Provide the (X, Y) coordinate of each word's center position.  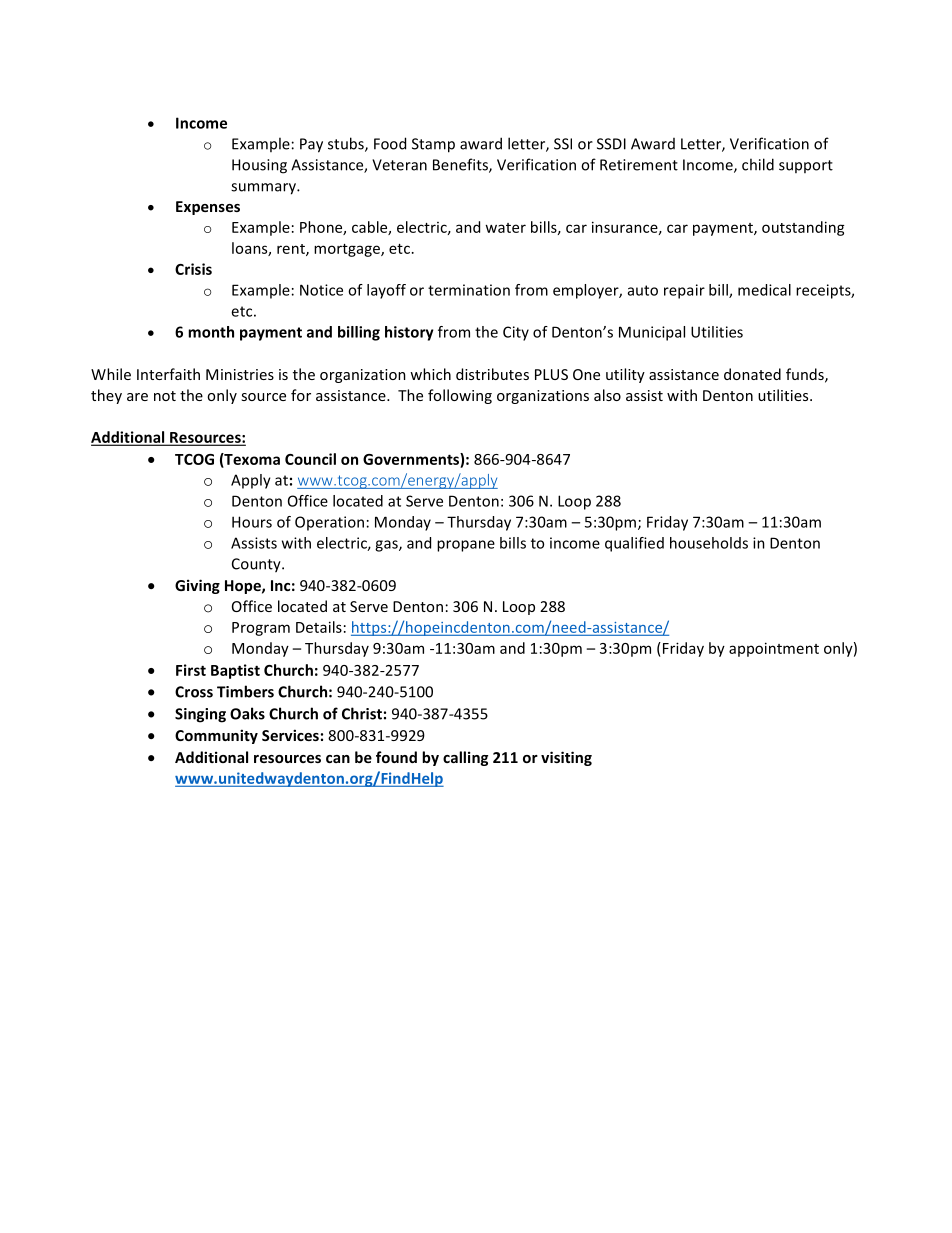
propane (466, 546)
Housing (259, 166)
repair (684, 291)
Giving (197, 586)
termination (469, 290)
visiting (566, 758)
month (211, 332)
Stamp (433, 145)
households (709, 543)
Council (310, 459)
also (607, 395)
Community (216, 736)
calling (465, 758)
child (758, 164)
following (460, 396)
